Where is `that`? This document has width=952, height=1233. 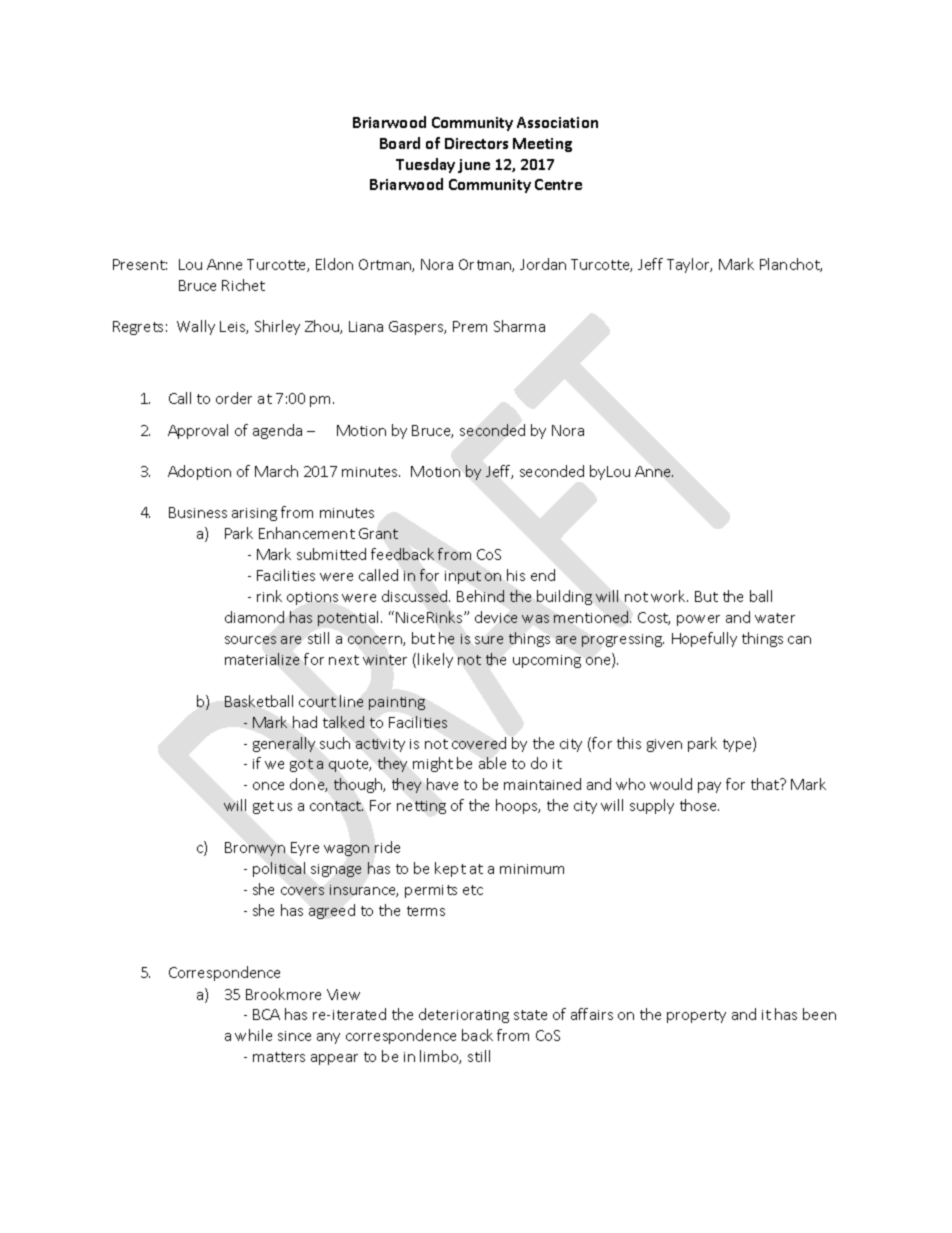
that is located at coordinates (766, 784).
